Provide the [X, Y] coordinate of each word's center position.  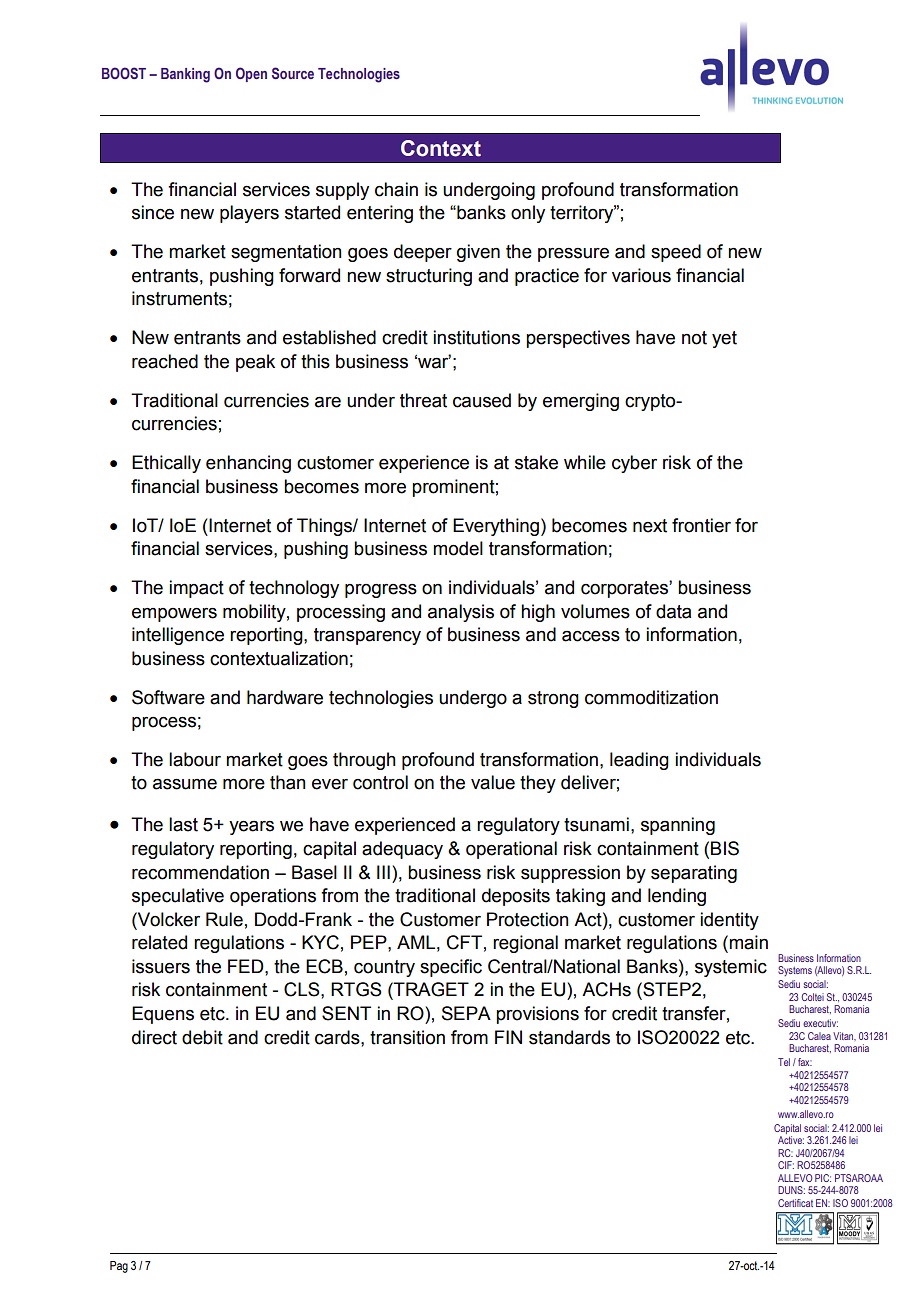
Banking [185, 75]
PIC [823, 1178]
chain [396, 189]
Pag [119, 1267]
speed [676, 253]
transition [407, 1037]
